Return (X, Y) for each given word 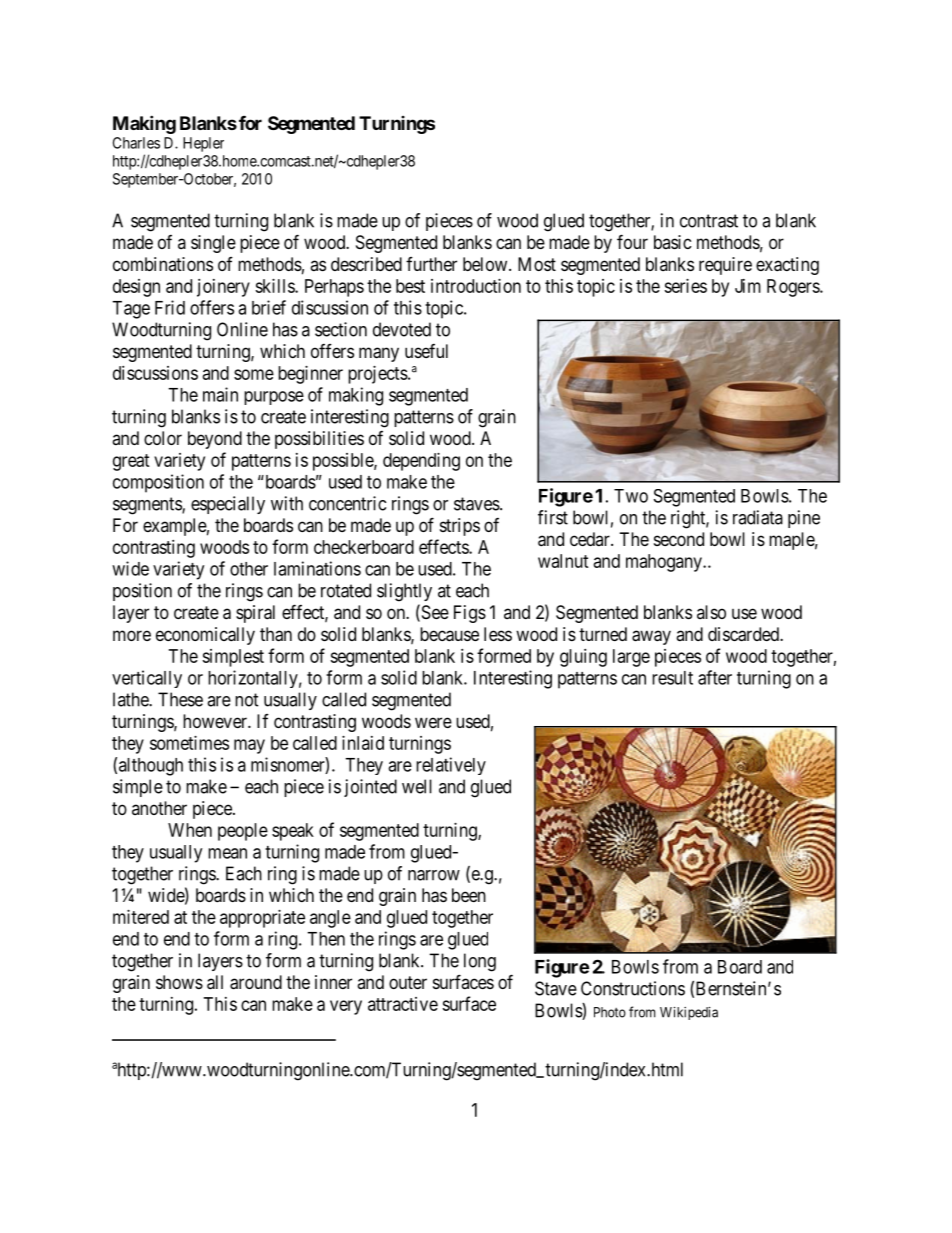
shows (179, 982)
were (433, 722)
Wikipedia (689, 1013)
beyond (215, 440)
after (715, 677)
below (486, 264)
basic (673, 242)
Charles (136, 143)
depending (421, 462)
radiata (758, 517)
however (216, 721)
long (480, 962)
